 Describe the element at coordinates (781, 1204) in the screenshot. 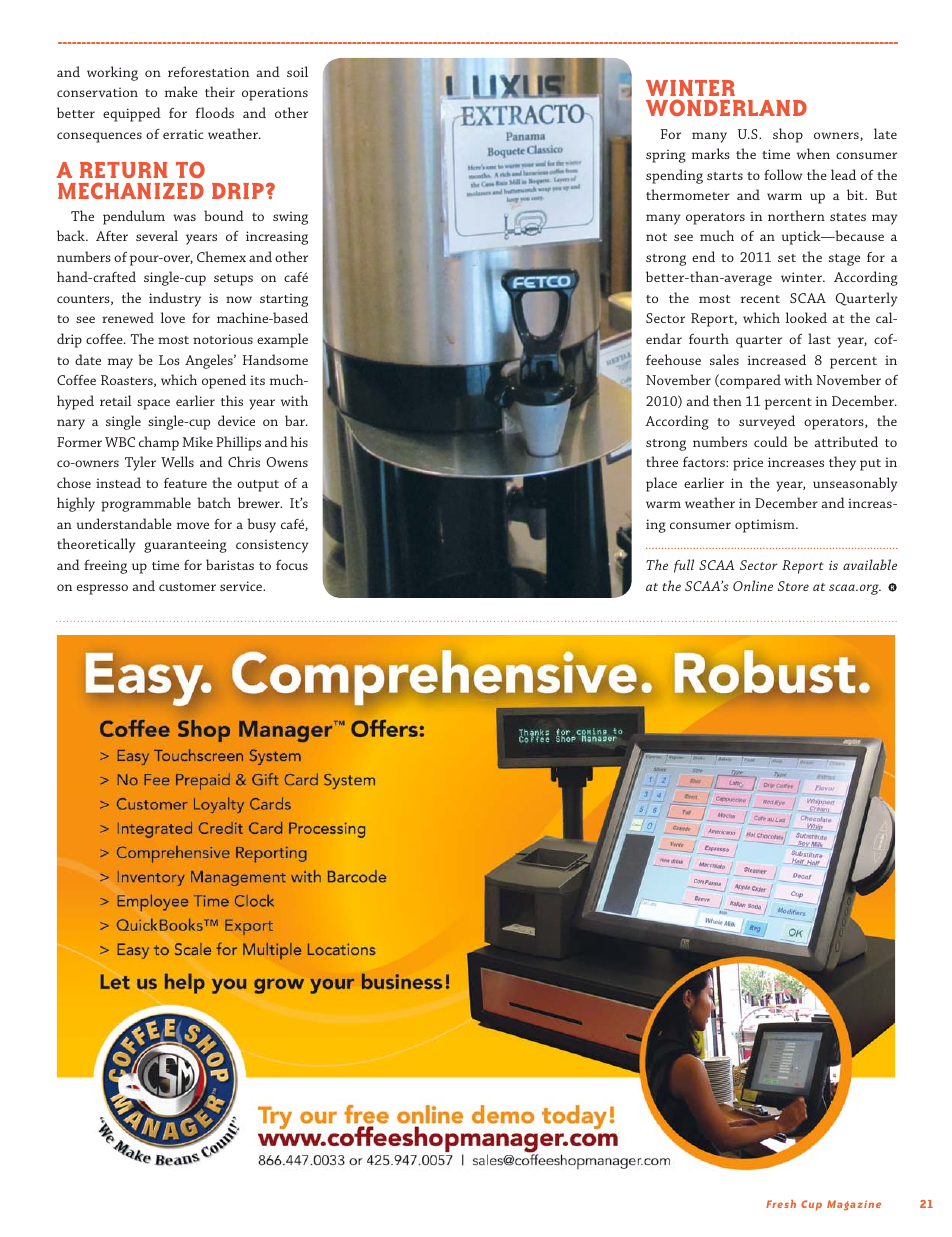

I see `Fresh` at that location.
